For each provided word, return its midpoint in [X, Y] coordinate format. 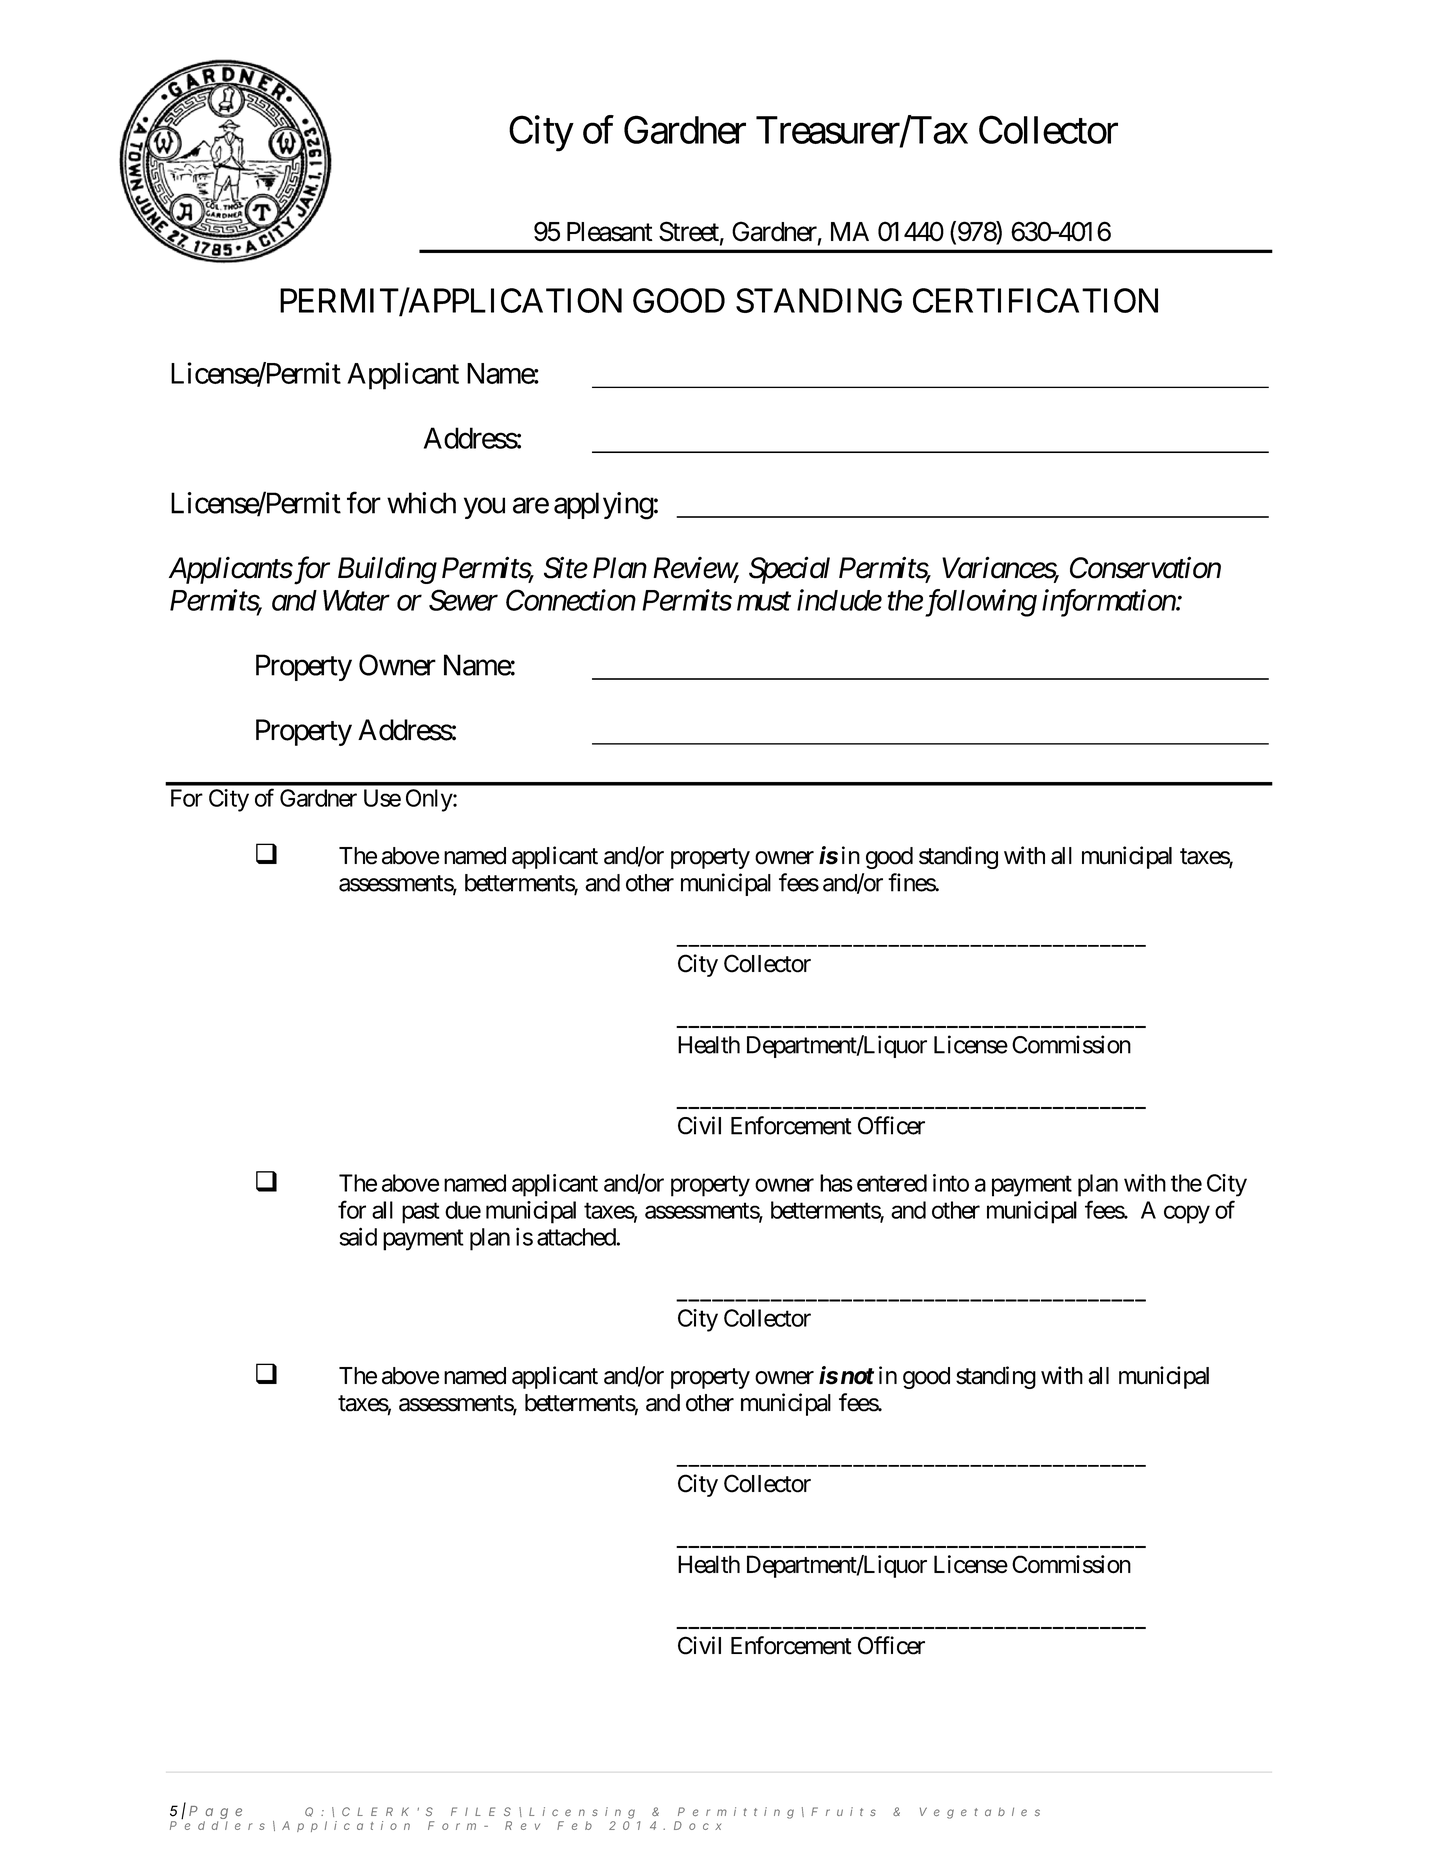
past [421, 1213]
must [764, 602]
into [951, 1183]
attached [576, 1237]
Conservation [1145, 568]
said [358, 1236]
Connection [571, 600]
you [484, 508]
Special [789, 570]
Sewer [463, 600]
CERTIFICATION [1035, 300]
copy [1187, 1214]
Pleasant [610, 232]
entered [892, 1183]
